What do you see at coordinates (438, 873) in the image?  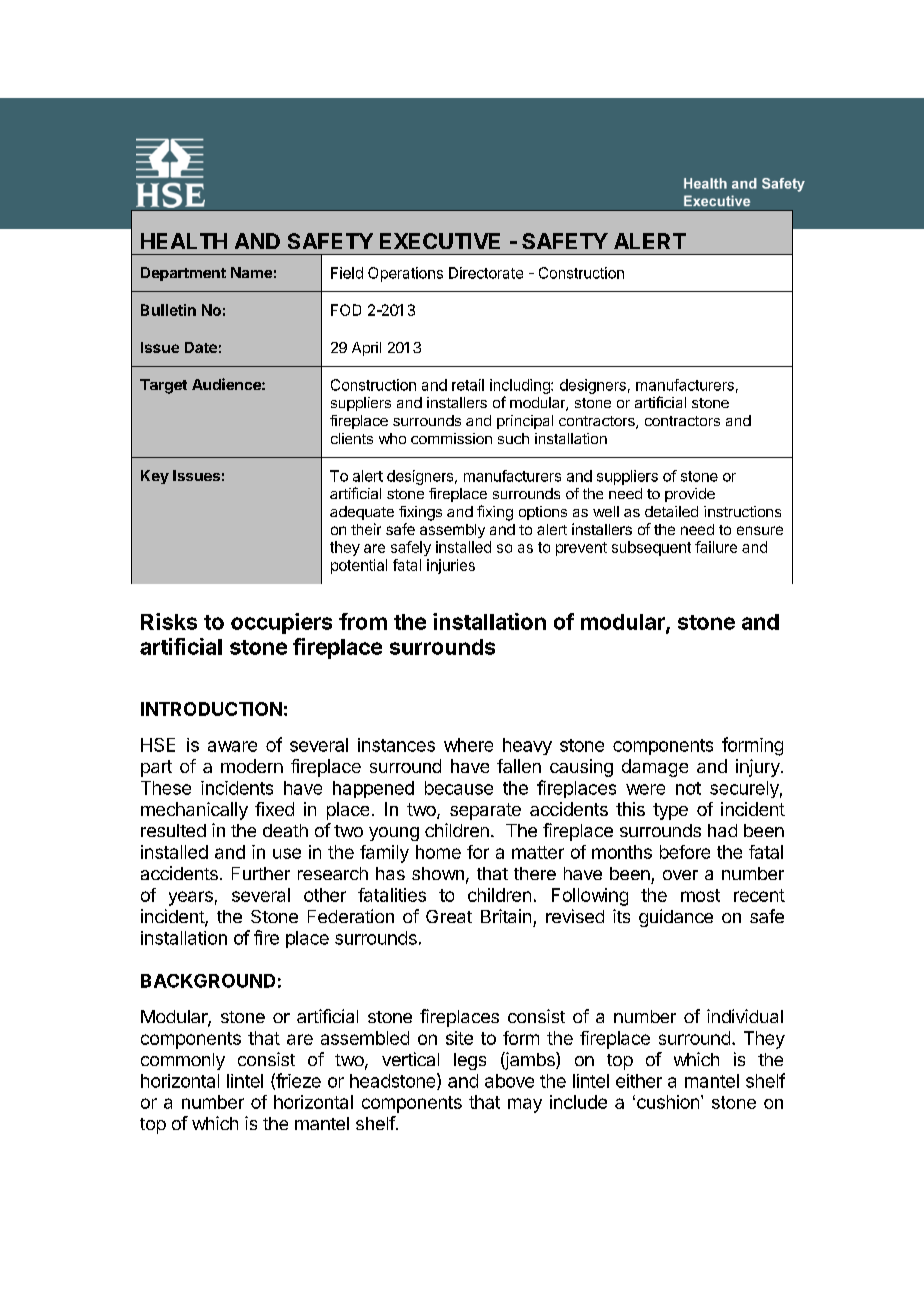 I see `shown` at bounding box center [438, 873].
